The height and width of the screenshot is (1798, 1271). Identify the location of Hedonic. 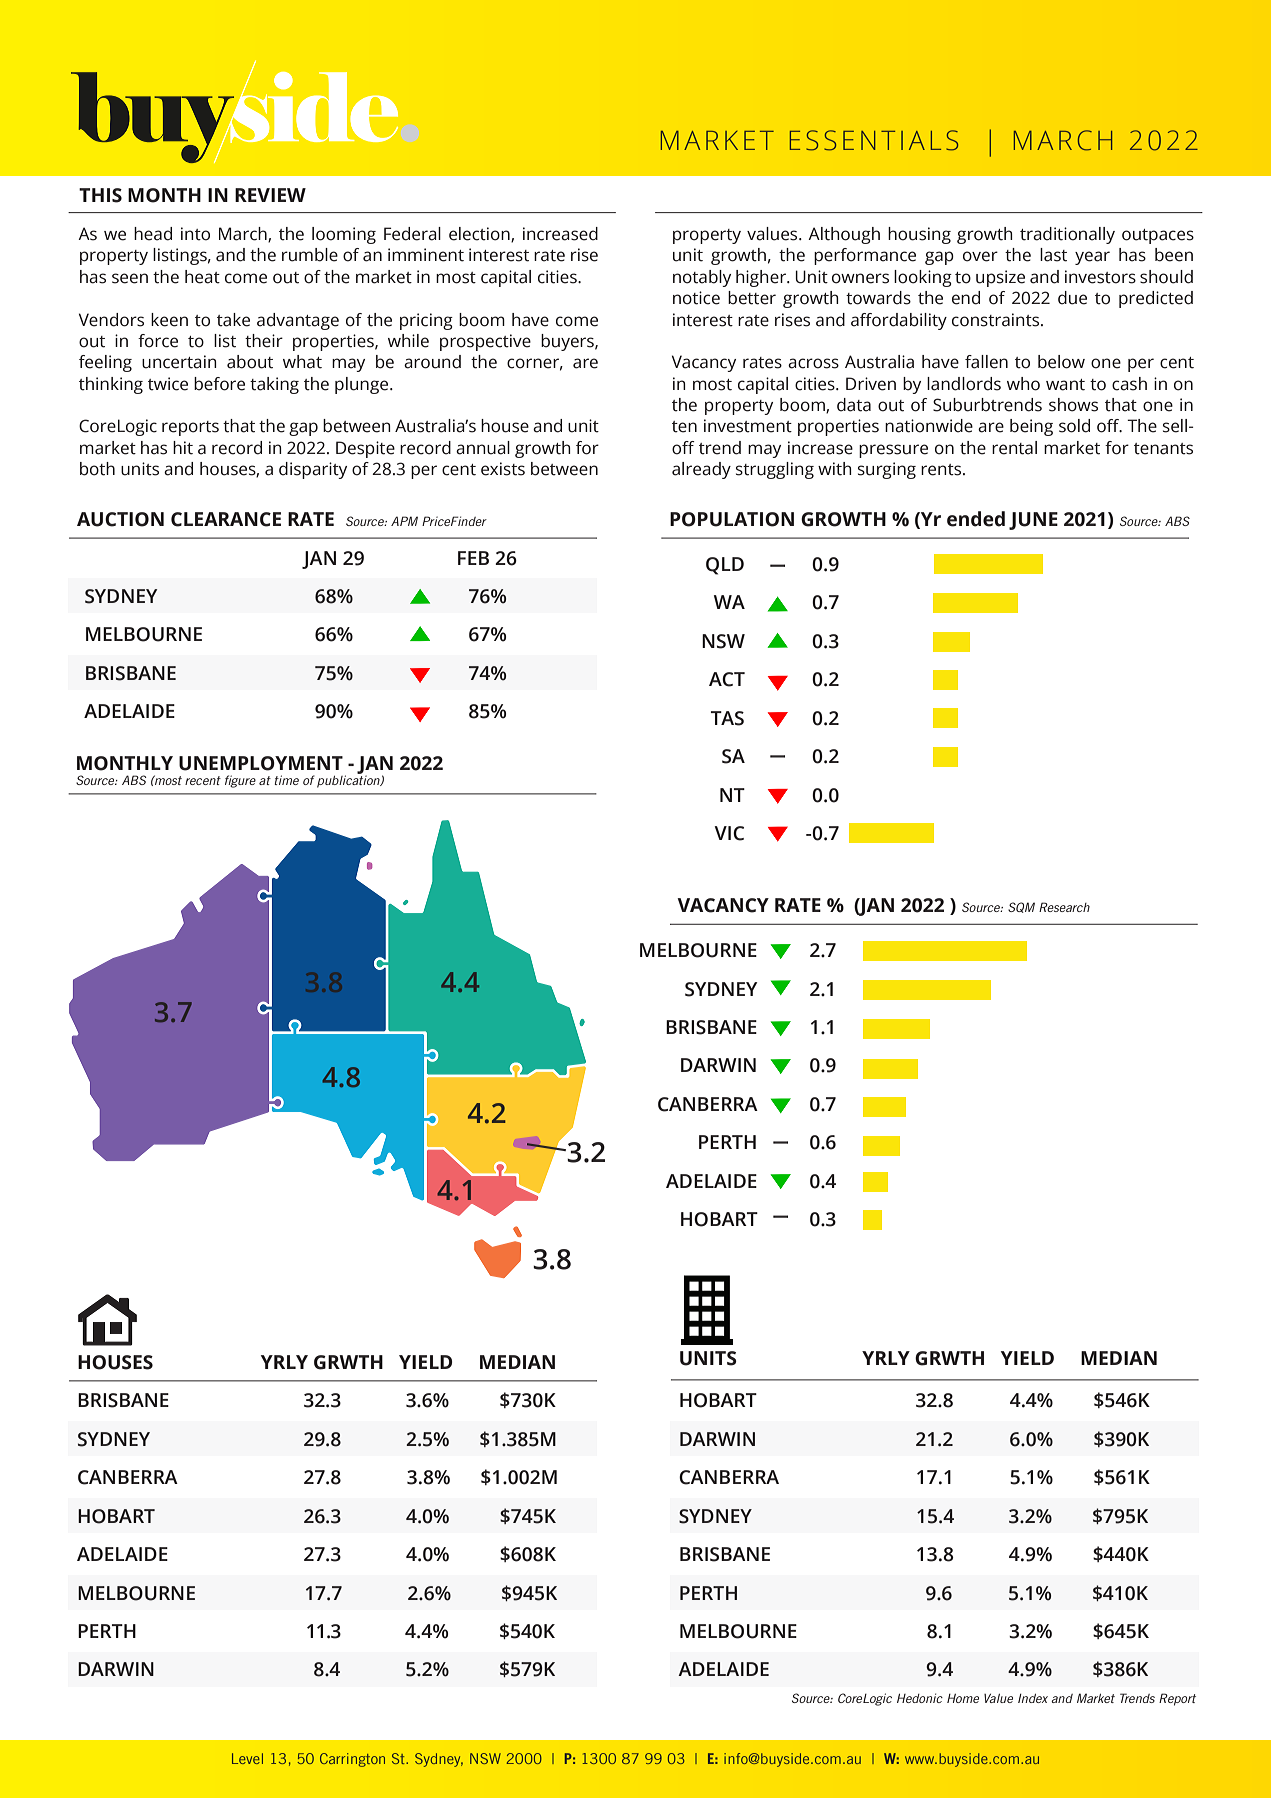
(920, 1698).
